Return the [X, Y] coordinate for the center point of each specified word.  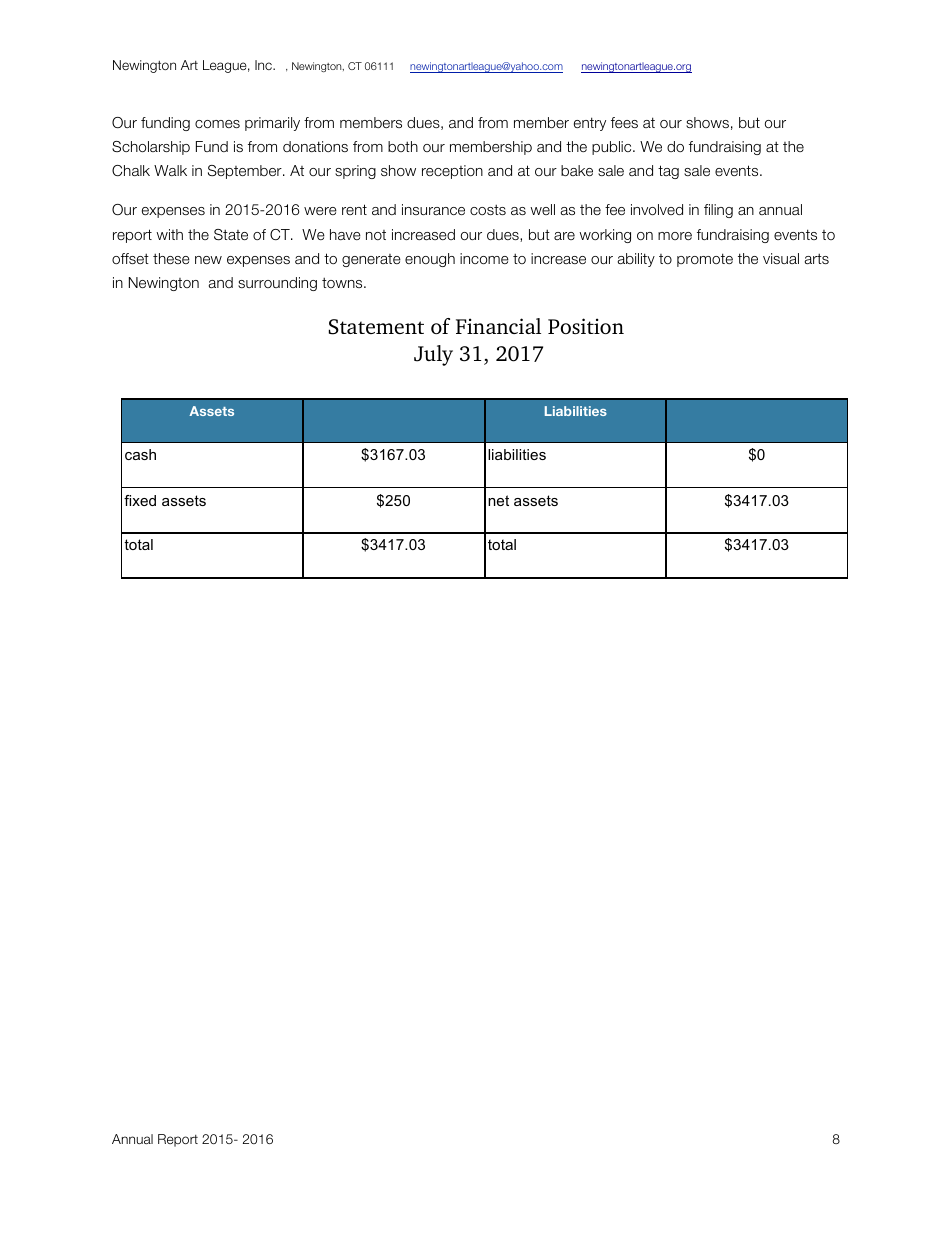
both [403, 146]
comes [217, 124]
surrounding [277, 284]
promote [705, 260]
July [433, 355]
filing [718, 211]
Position [586, 326]
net [498, 500]
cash [140, 454]
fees [624, 122]
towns [343, 282]
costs [488, 209]
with [169, 234]
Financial [498, 326]
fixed [140, 500]
